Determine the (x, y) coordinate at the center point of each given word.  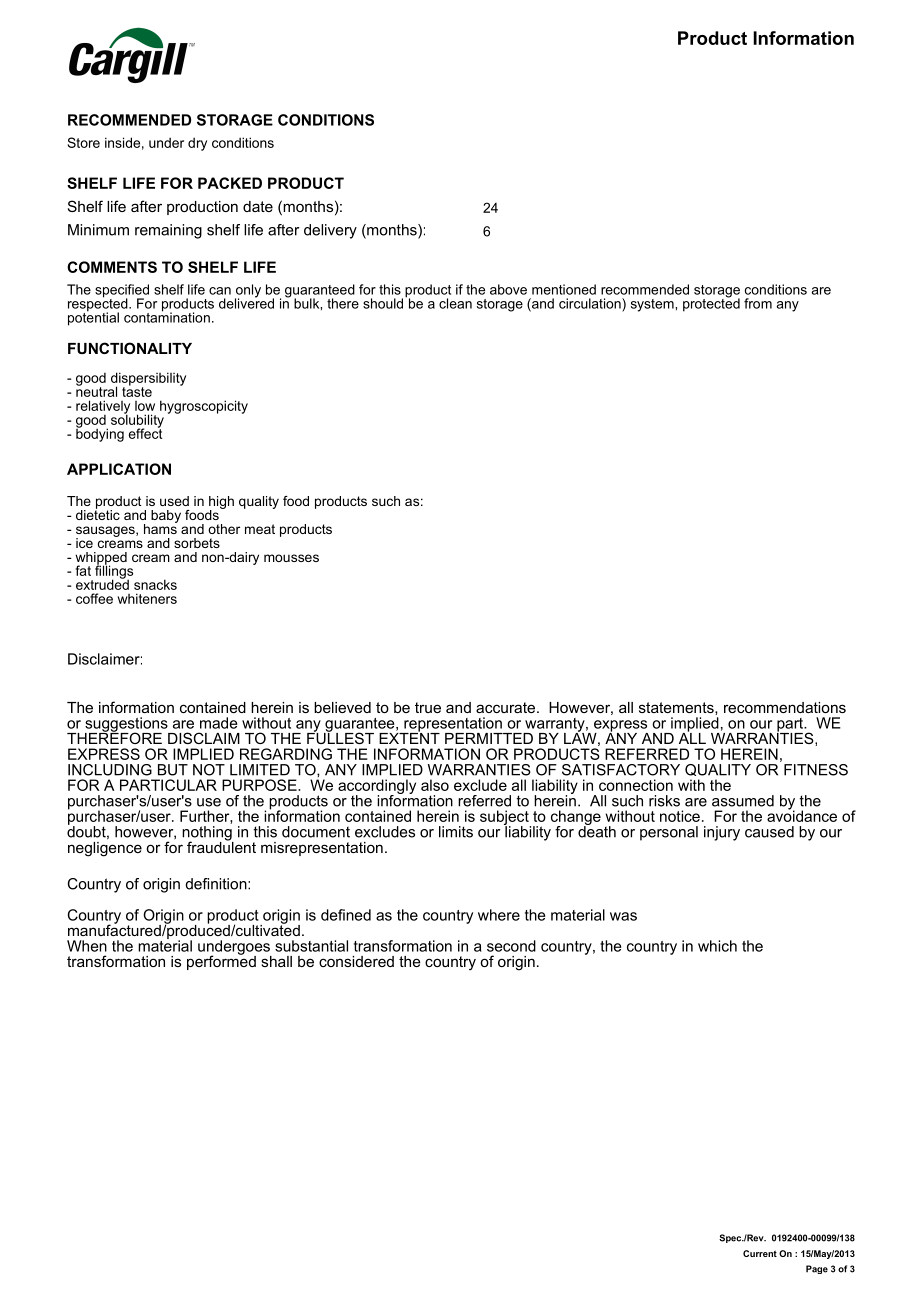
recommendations (785, 707)
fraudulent (221, 846)
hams (161, 527)
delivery (330, 231)
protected (711, 304)
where (499, 915)
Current (760, 1253)
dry (197, 144)
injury (722, 833)
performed (221, 961)
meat (260, 529)
